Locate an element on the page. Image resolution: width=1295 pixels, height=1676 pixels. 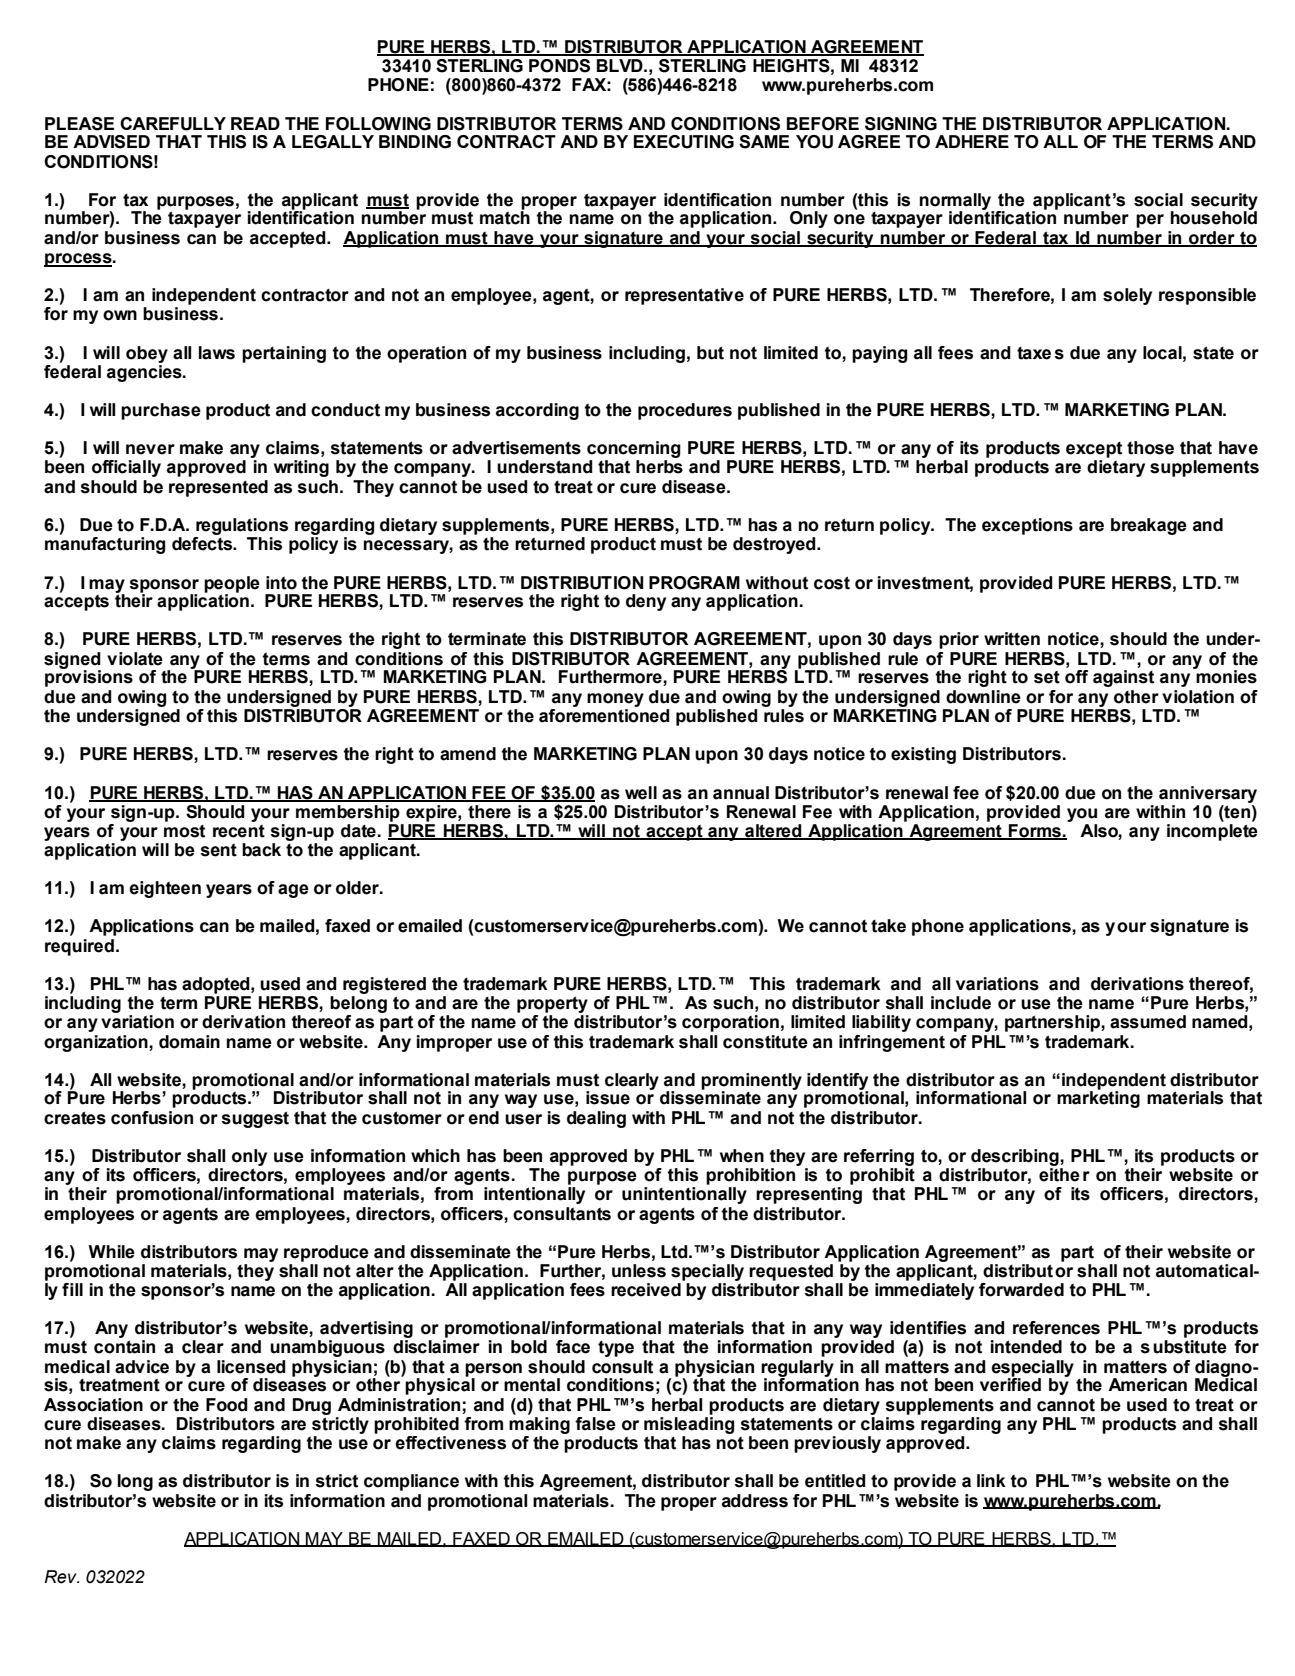
Food is located at coordinates (227, 1405).
